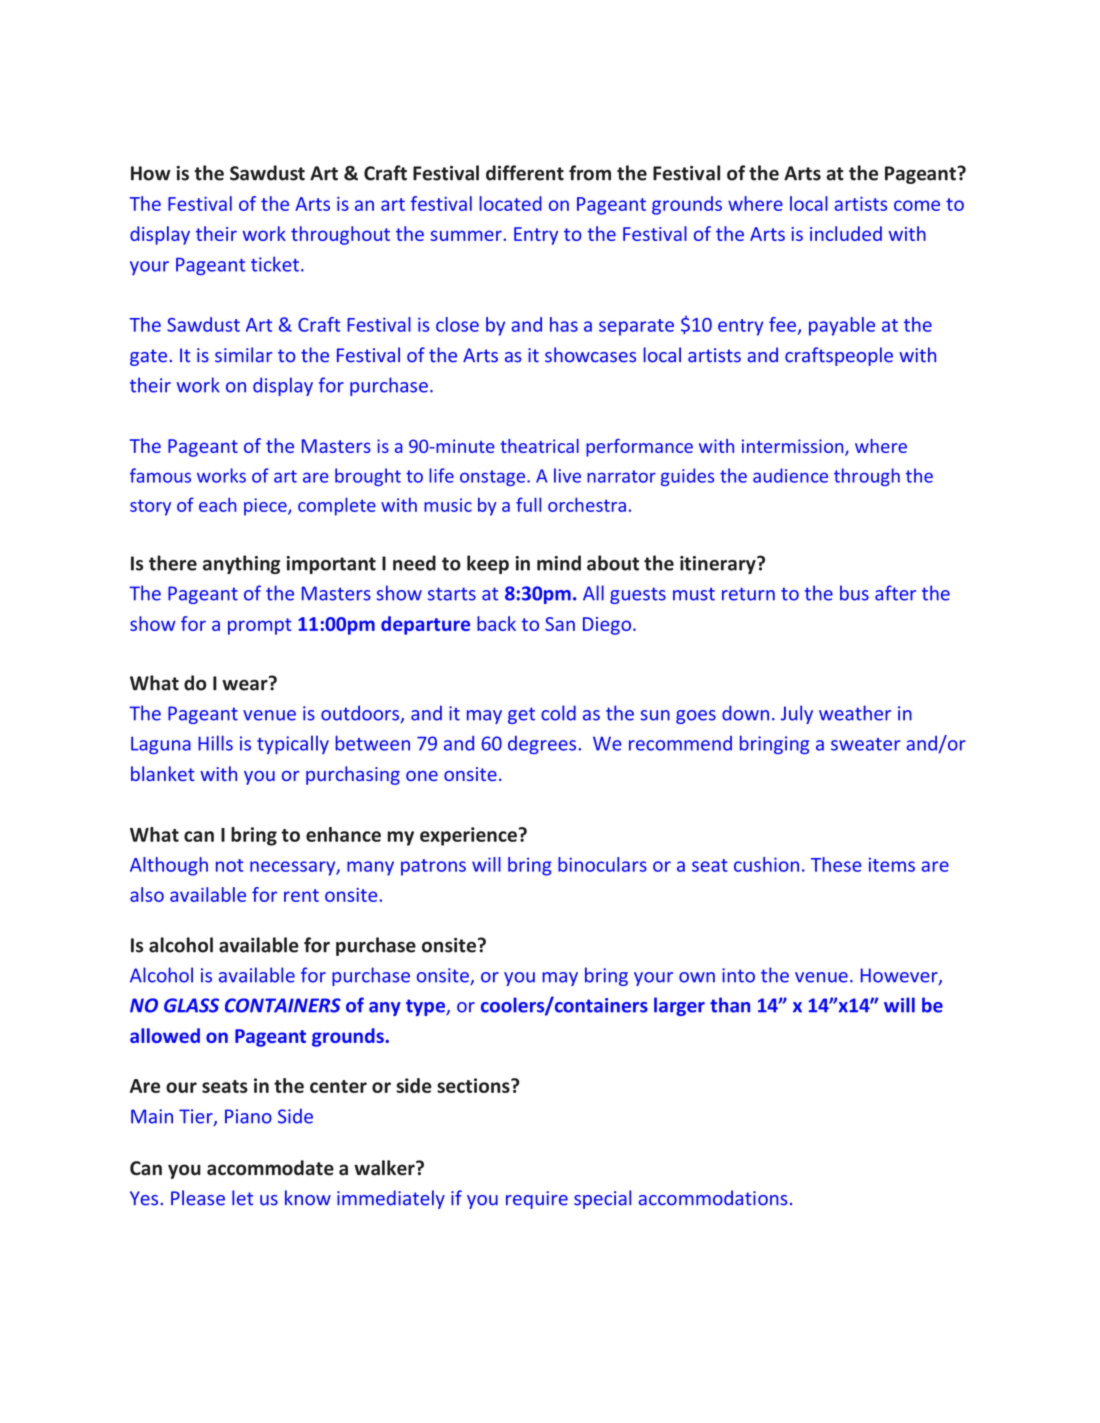 This screenshot has height=1423, width=1100. I want to click on included, so click(846, 233).
